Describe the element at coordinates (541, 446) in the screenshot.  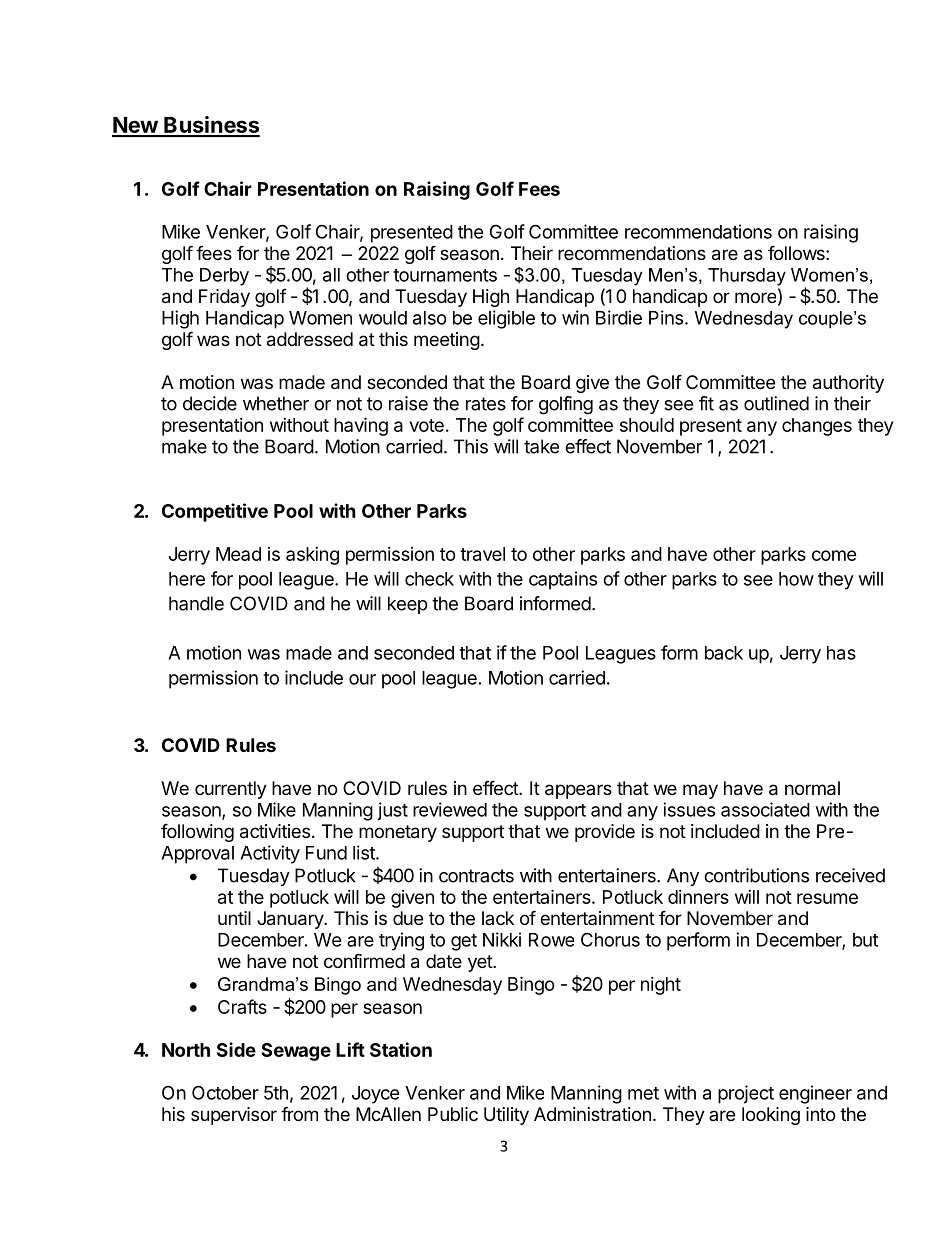
I see `take` at that location.
